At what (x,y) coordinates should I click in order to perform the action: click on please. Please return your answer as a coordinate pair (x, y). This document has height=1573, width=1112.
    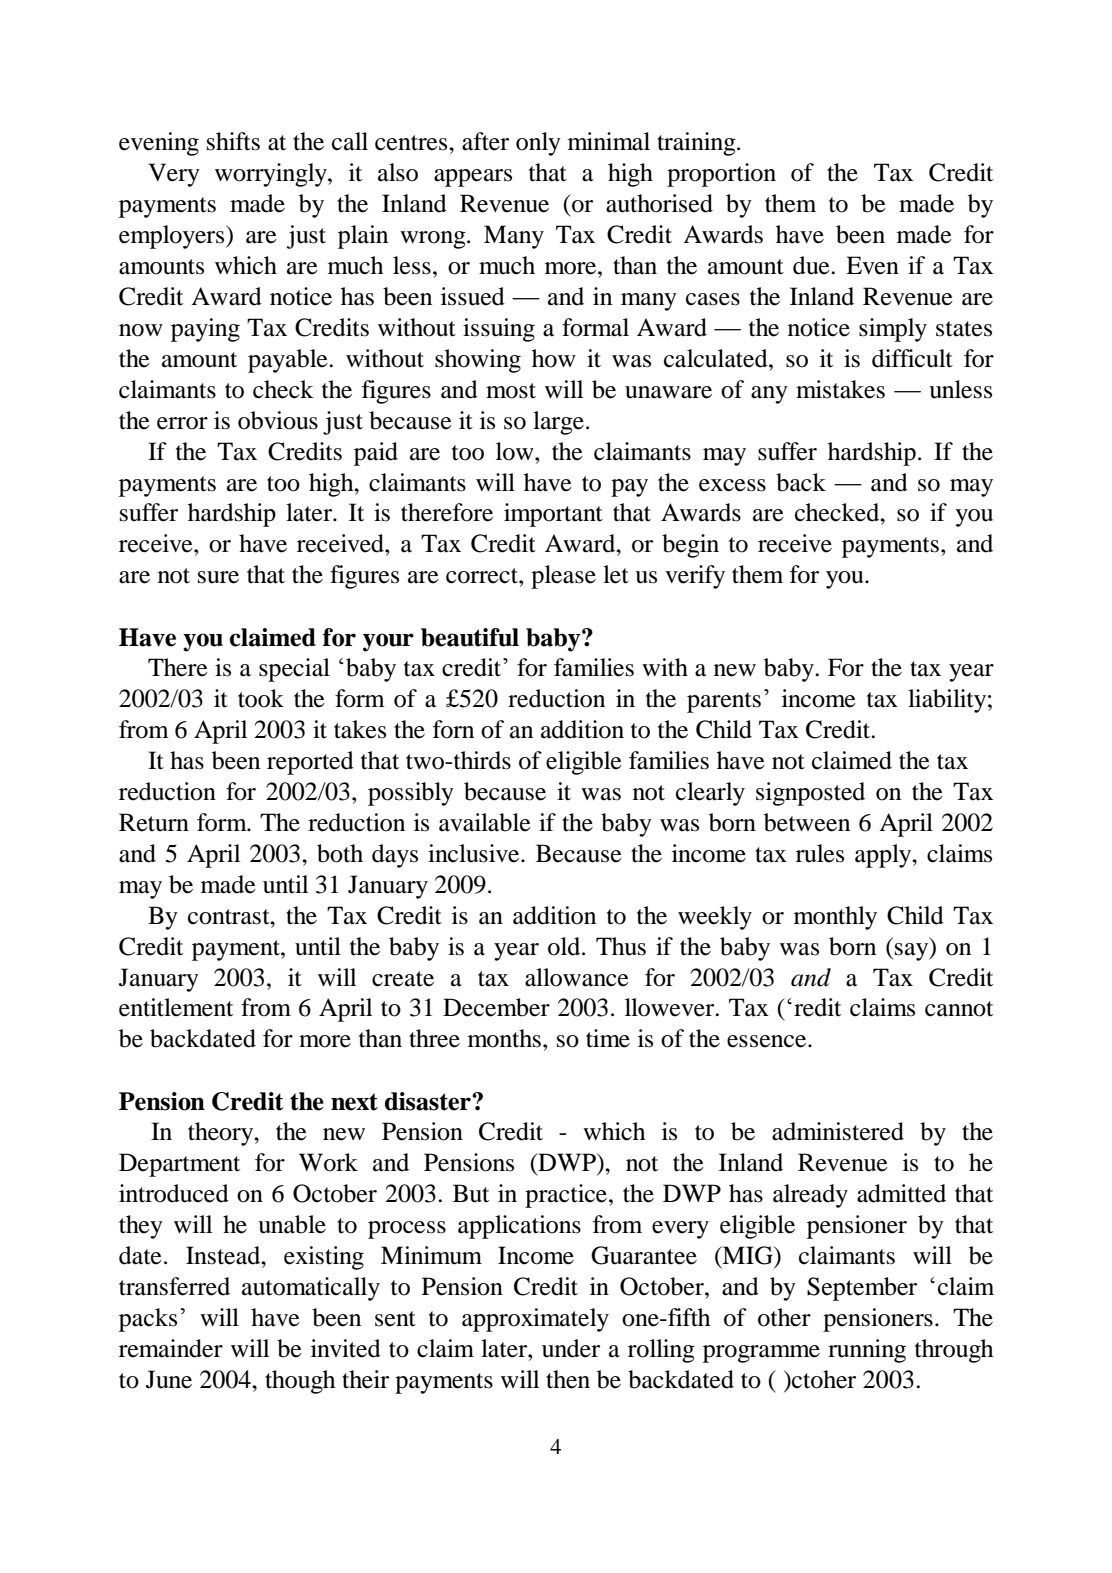
    Looking at the image, I should click on (563, 577).
